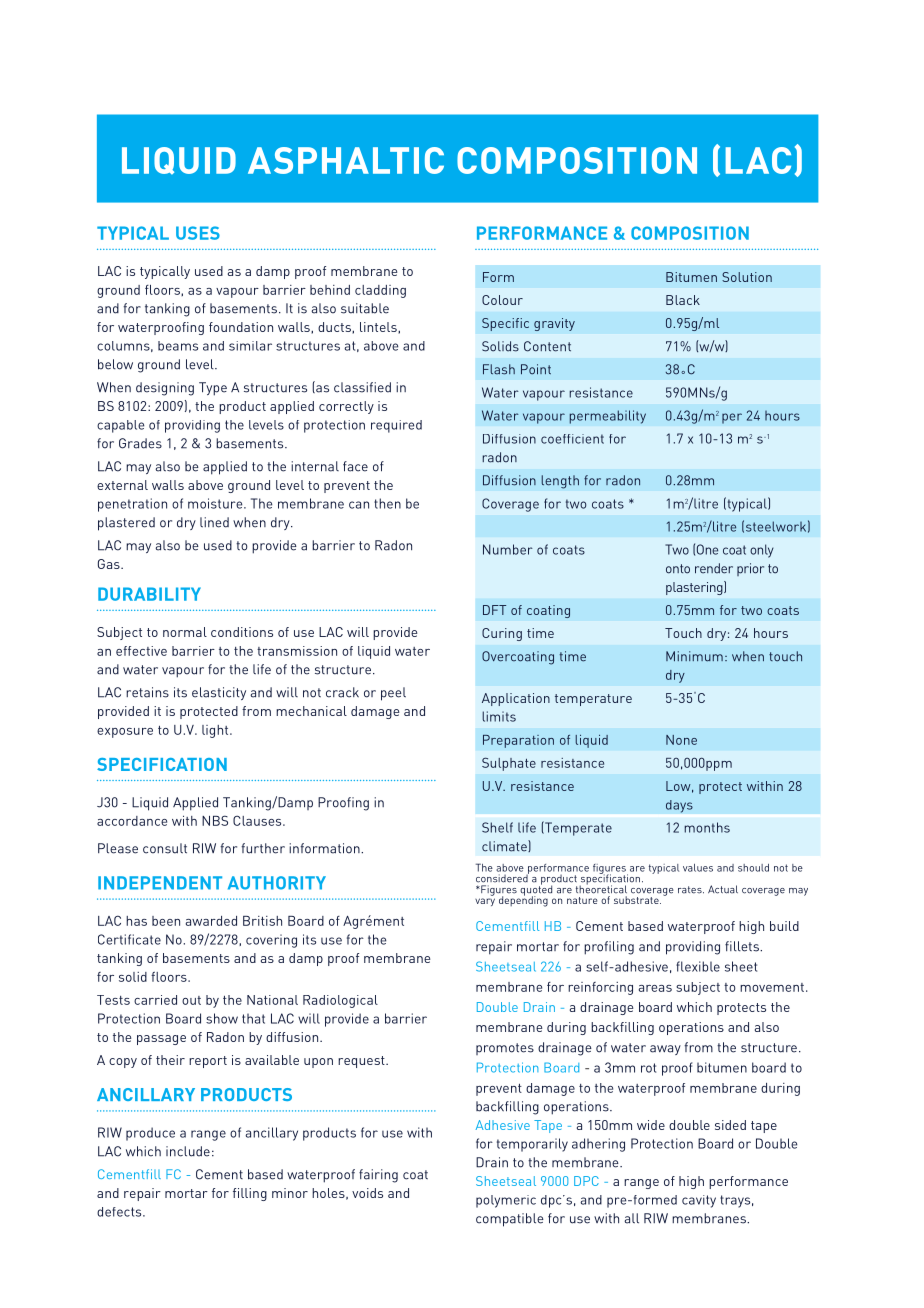 The height and width of the screenshot is (1308, 924). What do you see at coordinates (698, 966) in the screenshot?
I see `flexible` at bounding box center [698, 966].
